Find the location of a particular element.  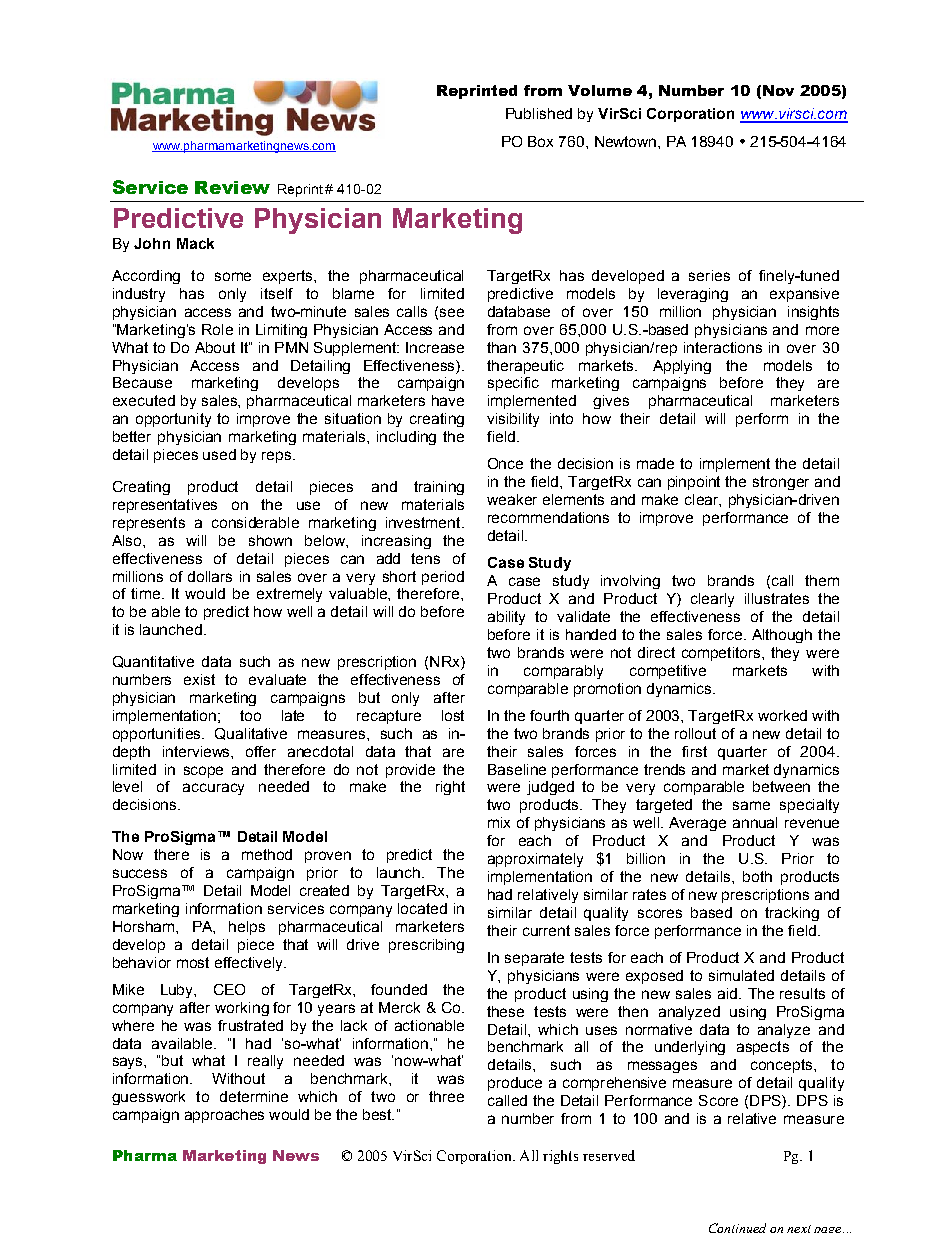

competitors is located at coordinates (722, 654).
